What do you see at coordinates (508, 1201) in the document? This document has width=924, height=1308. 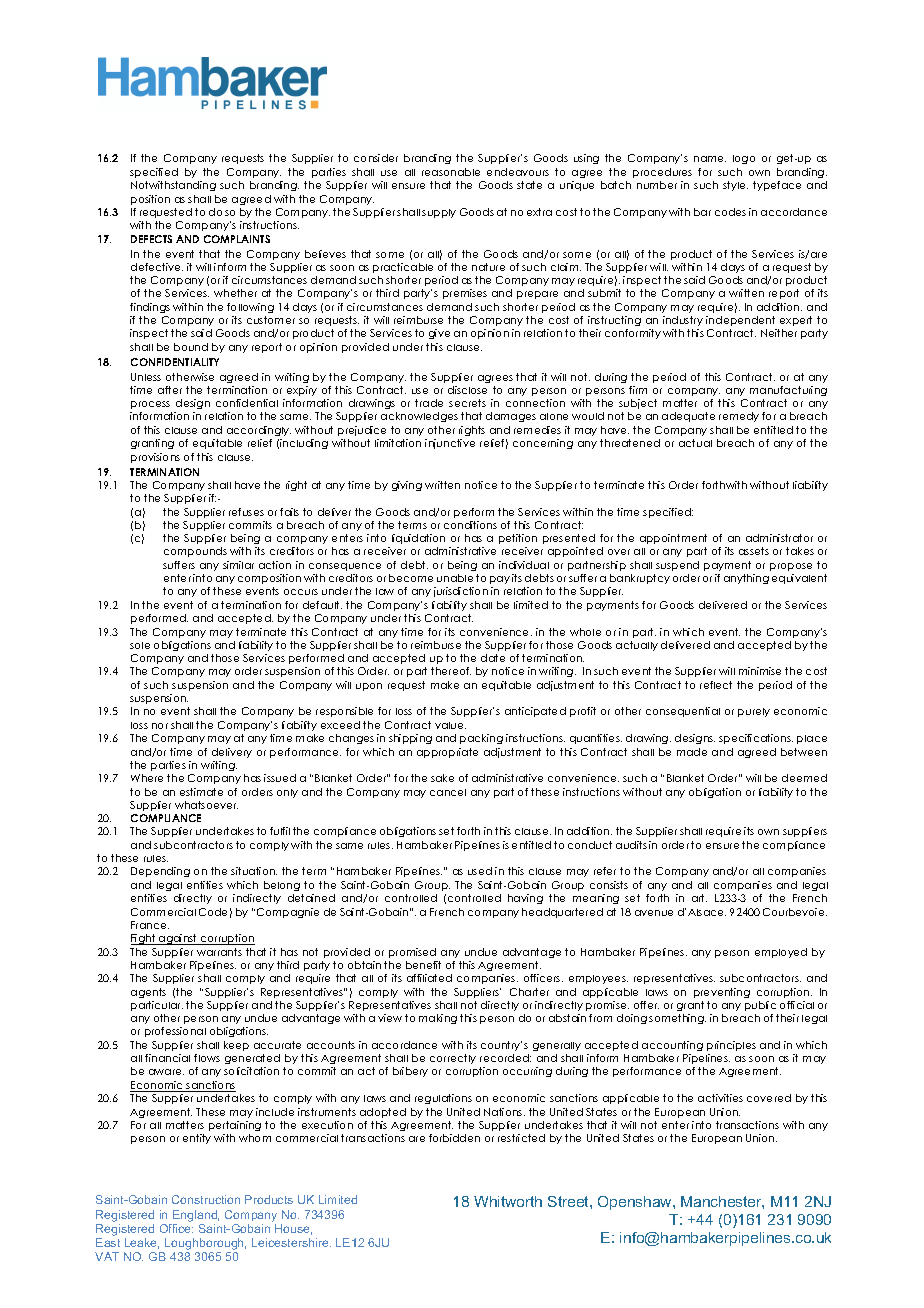 I see `Whitworth` at bounding box center [508, 1201].
